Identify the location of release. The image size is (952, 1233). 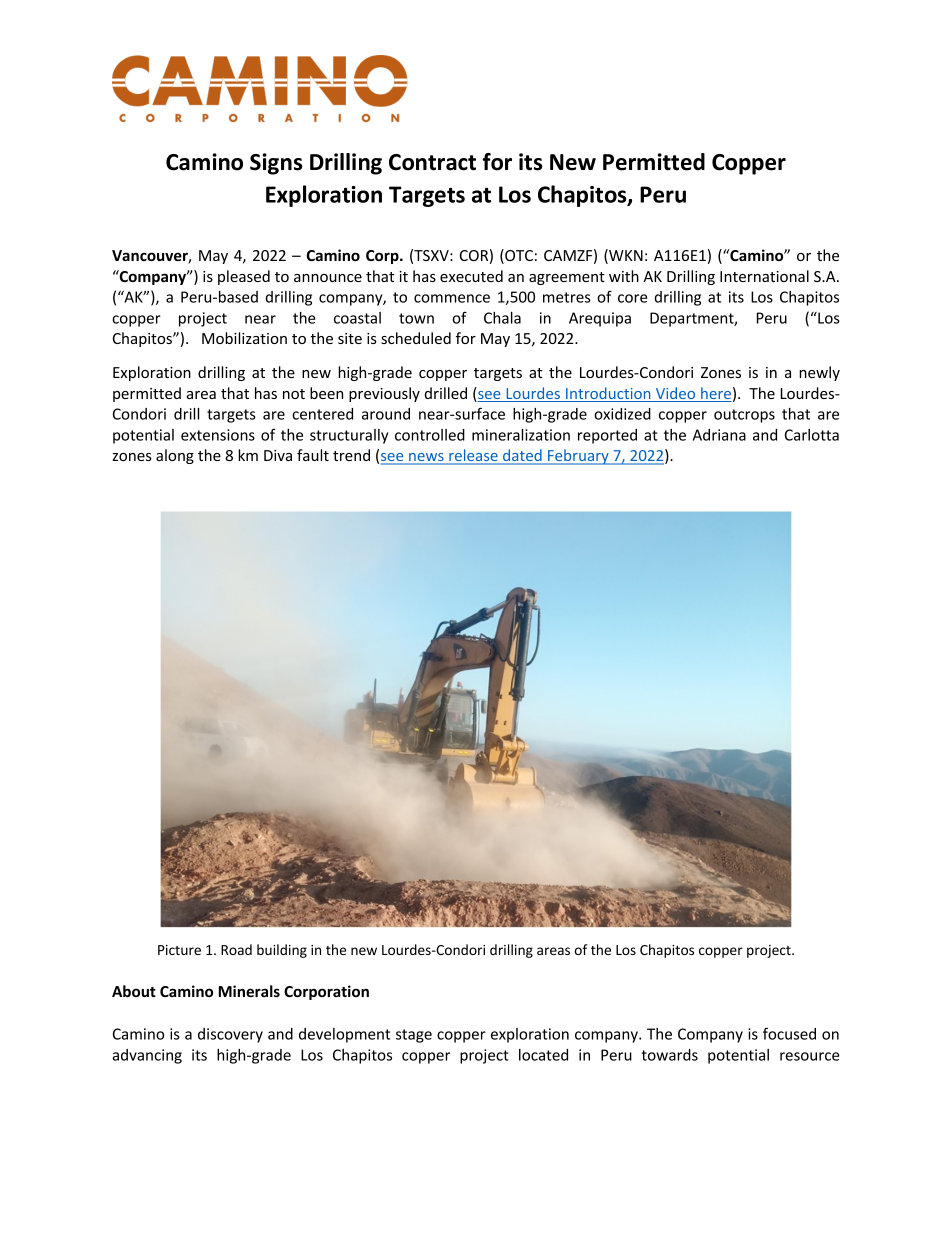
(473, 456).
